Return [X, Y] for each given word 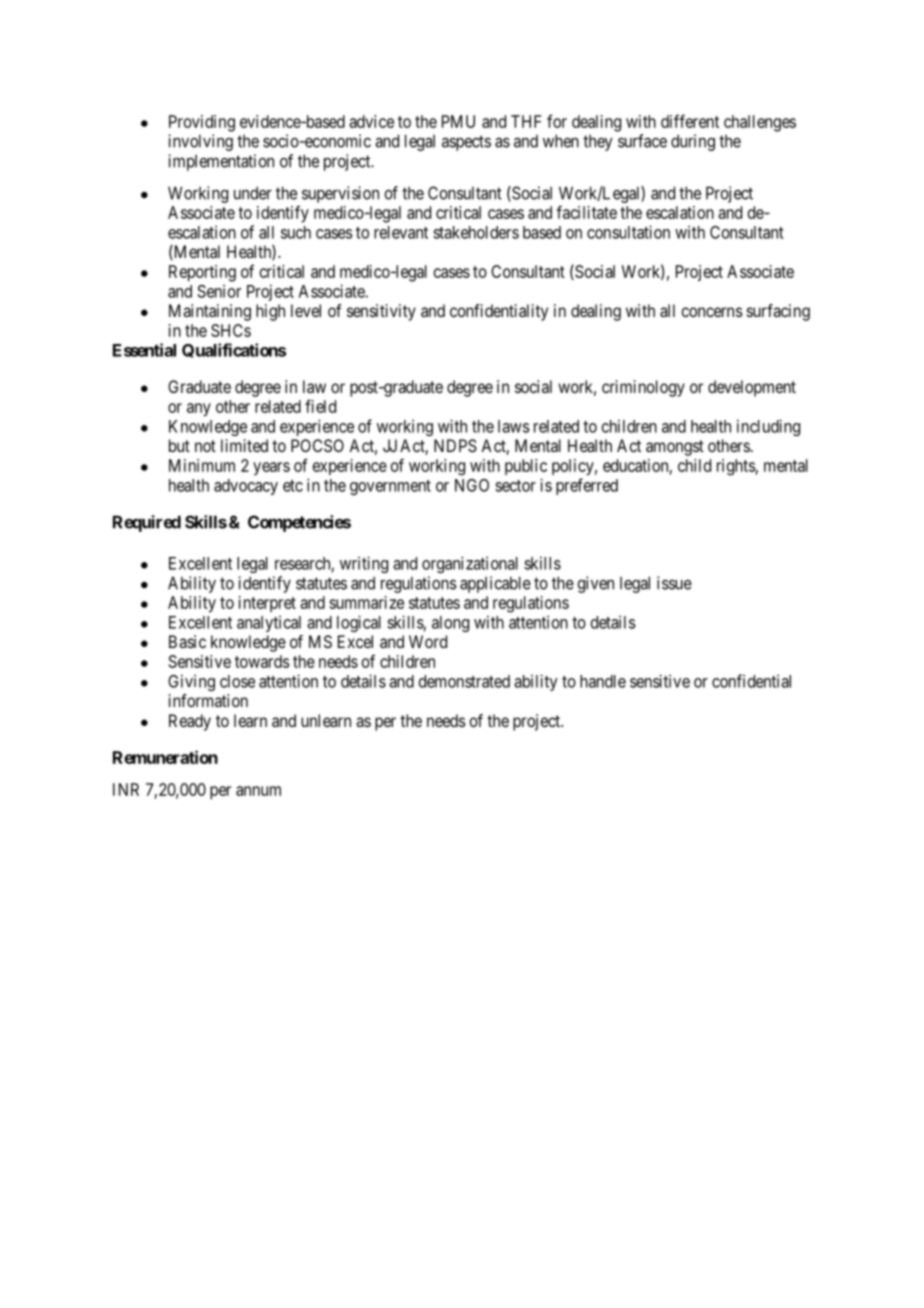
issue [674, 583]
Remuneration [165, 757]
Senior [219, 291]
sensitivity [381, 312]
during [693, 142]
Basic [187, 641]
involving [200, 142]
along [450, 624]
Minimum [202, 465]
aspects [466, 143]
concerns [712, 312]
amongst [675, 448]
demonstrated [464, 681]
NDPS [455, 445]
